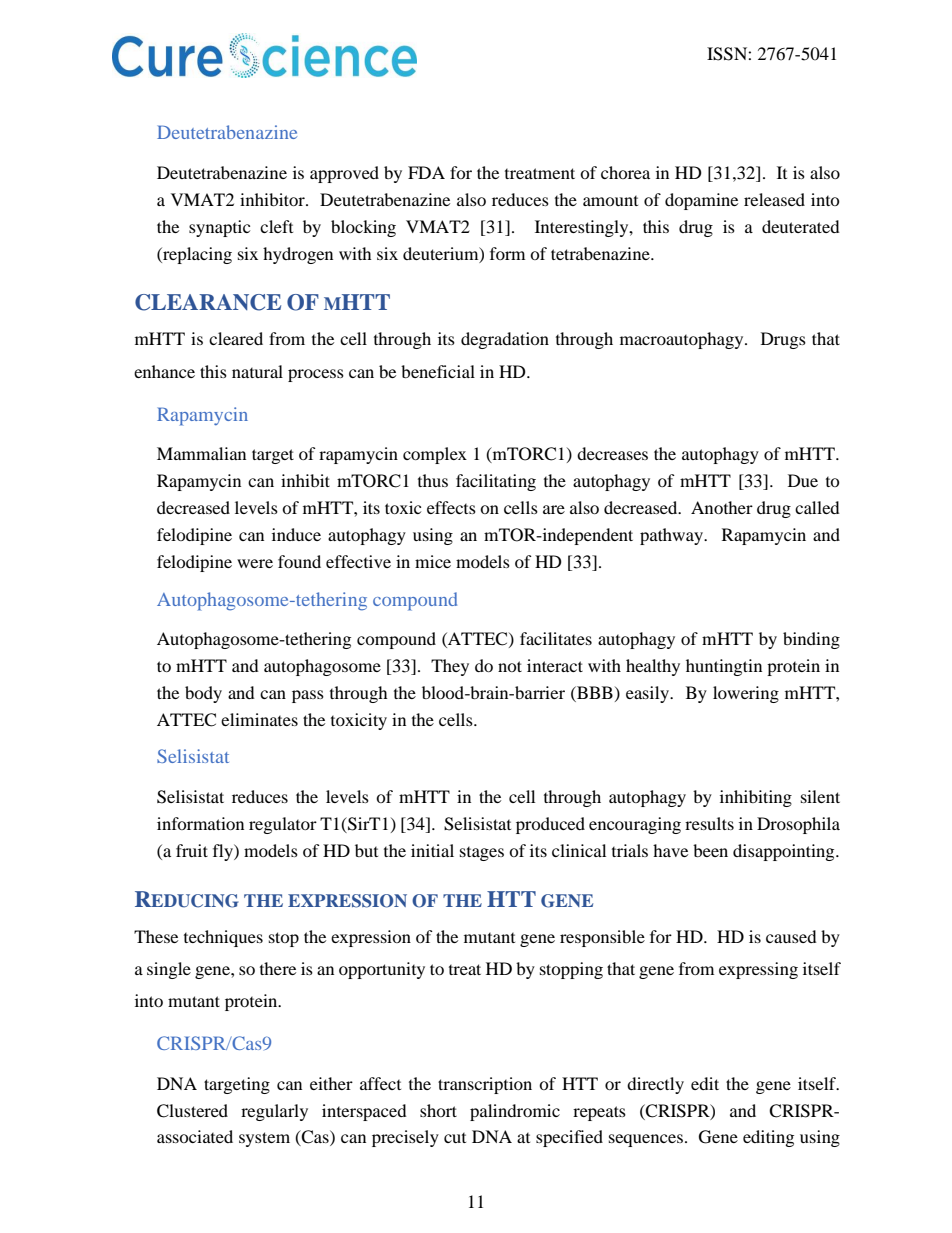  Describe the element at coordinates (482, 854) in the document. I see `stages` at that location.
